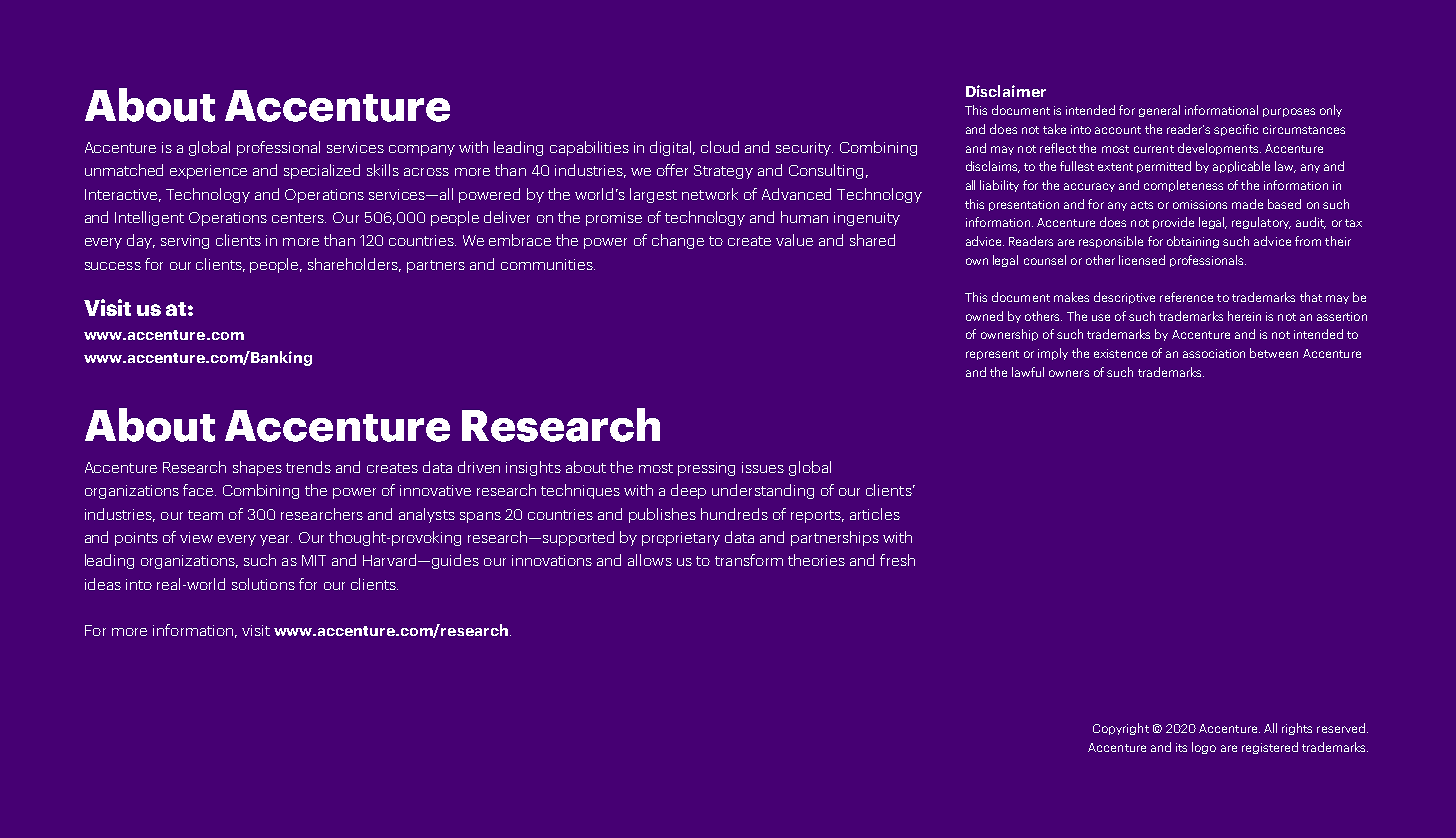 This screenshot has width=1456, height=838. What do you see at coordinates (263, 584) in the screenshot?
I see `solutions` at bounding box center [263, 584].
